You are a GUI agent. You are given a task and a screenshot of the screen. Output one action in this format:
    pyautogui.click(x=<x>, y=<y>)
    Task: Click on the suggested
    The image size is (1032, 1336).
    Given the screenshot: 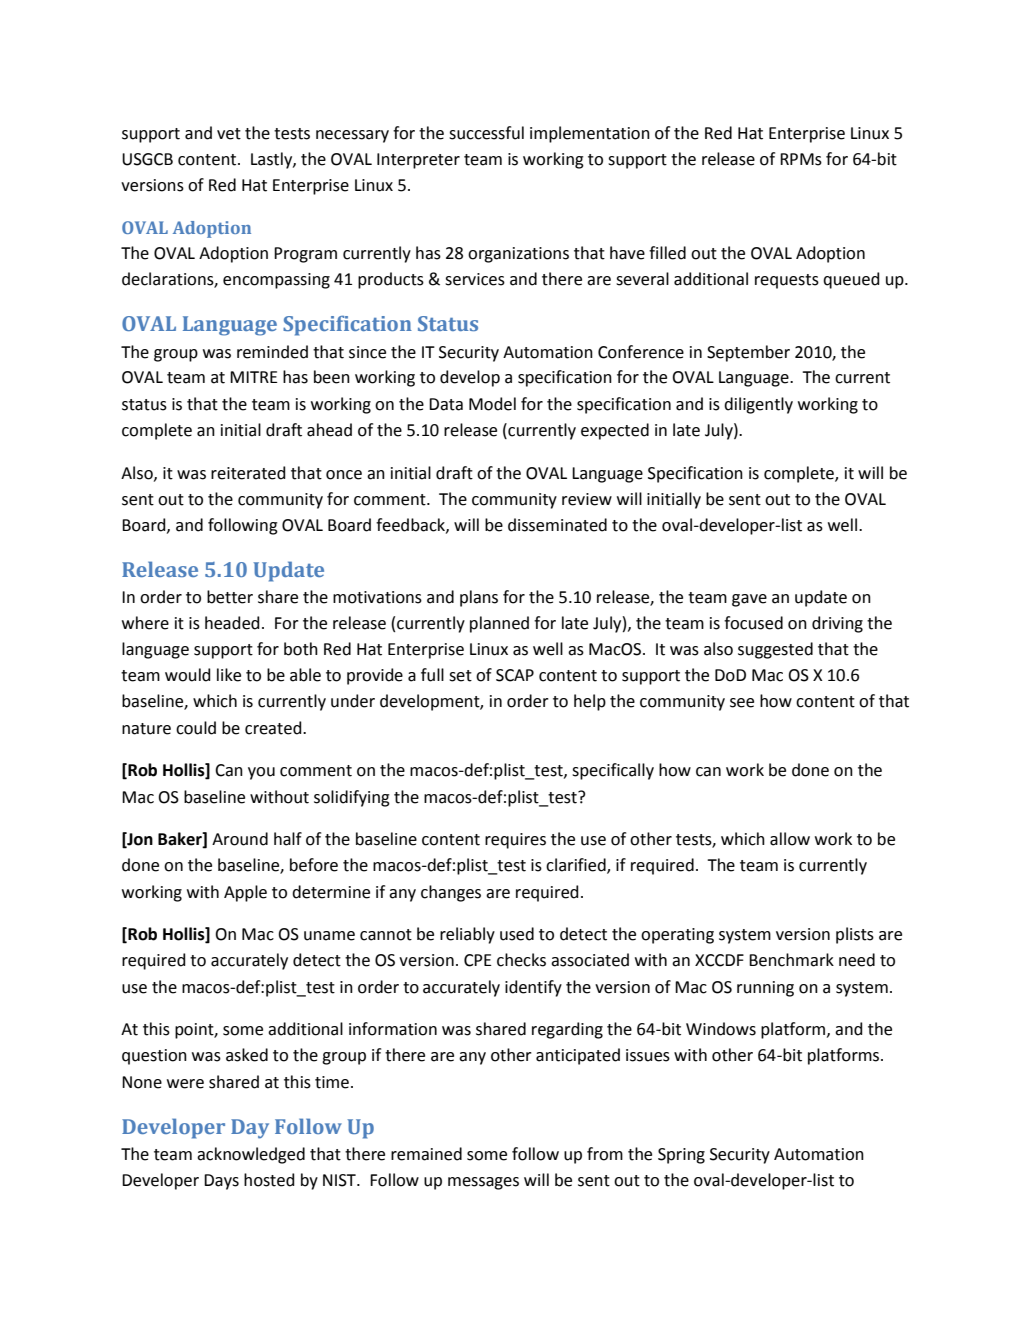 What is the action you would take?
    pyautogui.click(x=775, y=650)
